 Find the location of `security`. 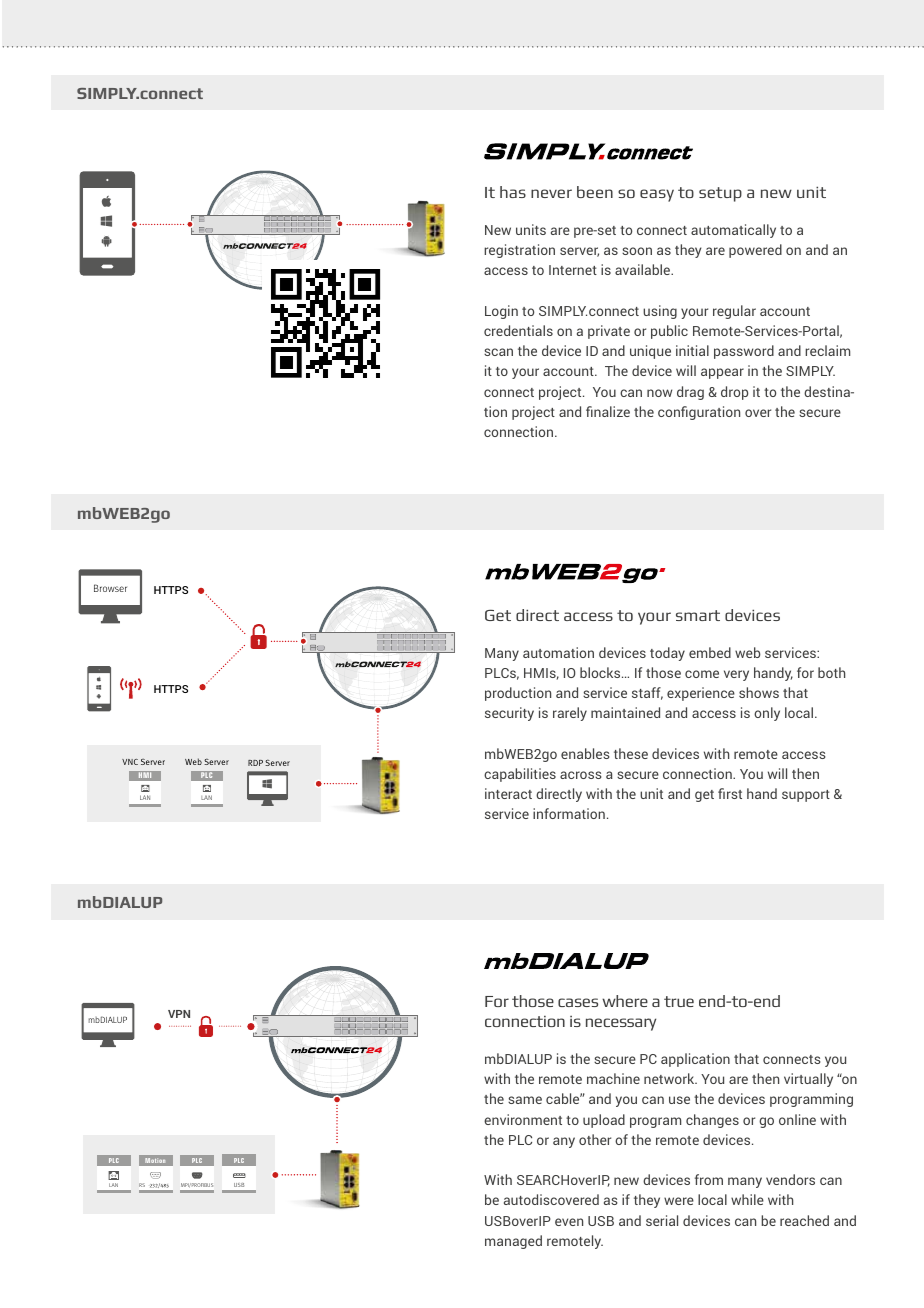

security is located at coordinates (509, 714).
